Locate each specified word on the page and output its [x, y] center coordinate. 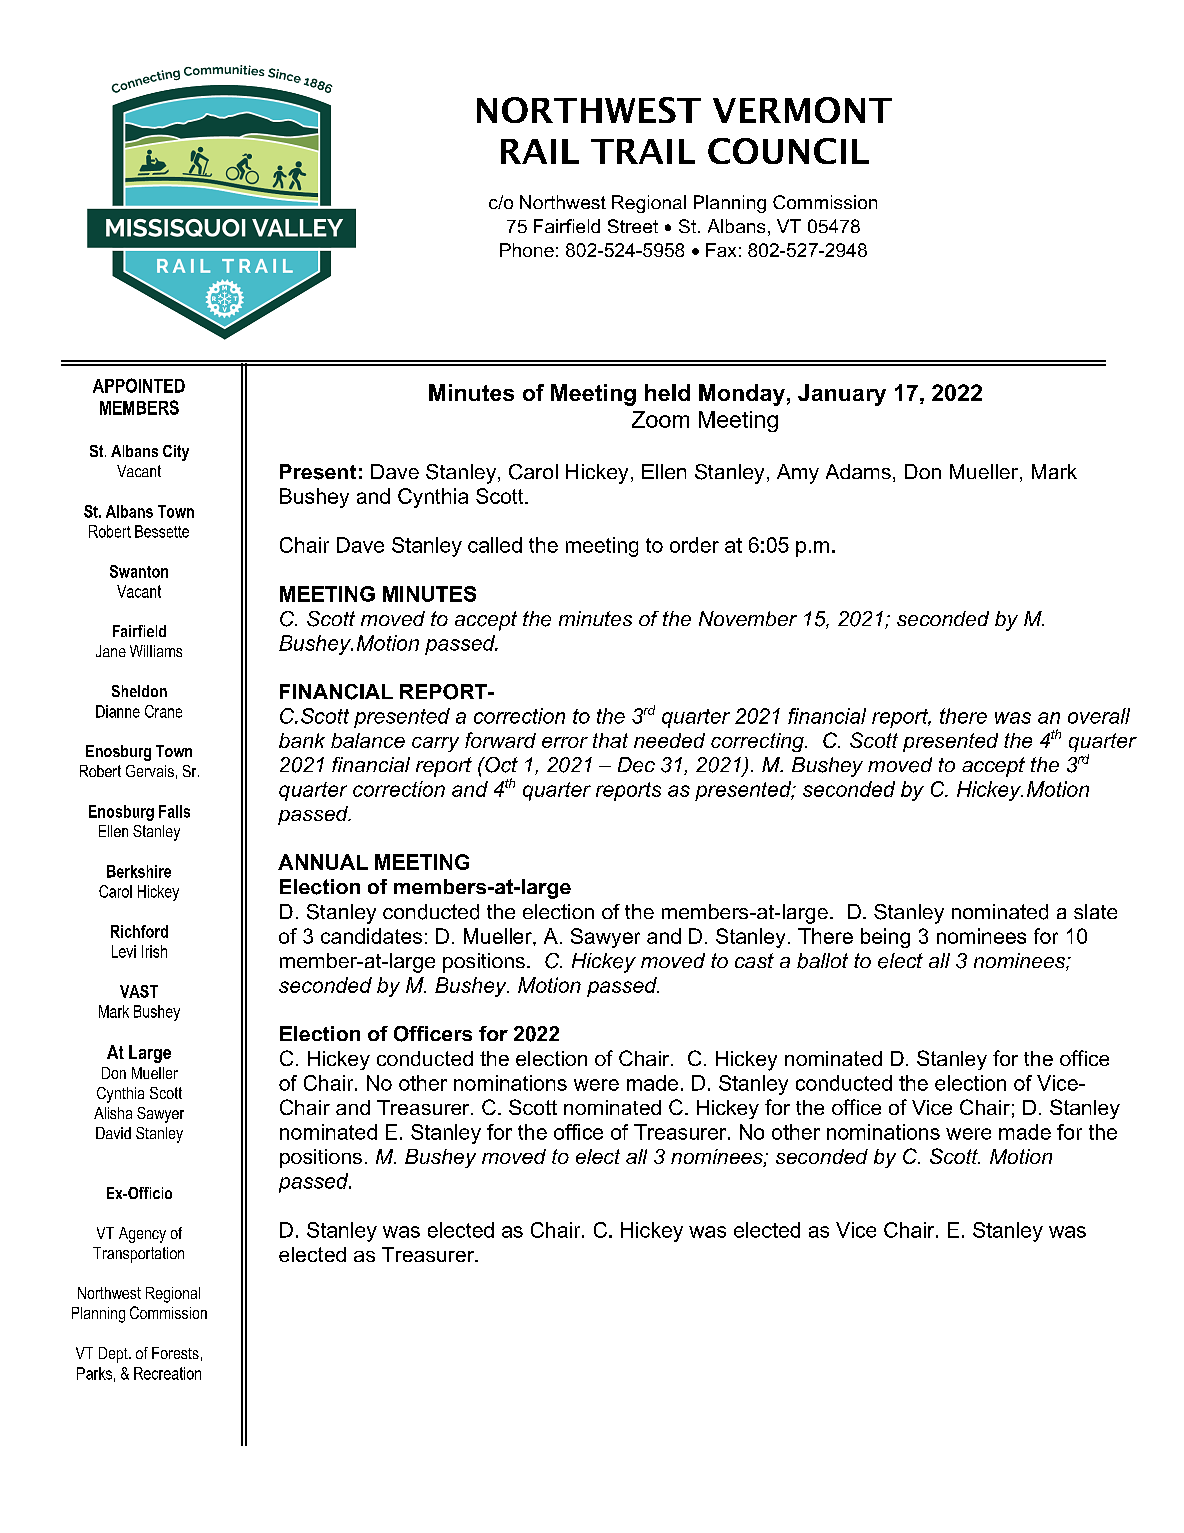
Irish [154, 951]
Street [633, 226]
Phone [527, 250]
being [885, 938]
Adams [858, 471]
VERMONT [802, 110]
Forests [175, 1353]
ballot [822, 961]
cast [754, 960]
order [694, 545]
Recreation [167, 1373]
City [176, 453]
